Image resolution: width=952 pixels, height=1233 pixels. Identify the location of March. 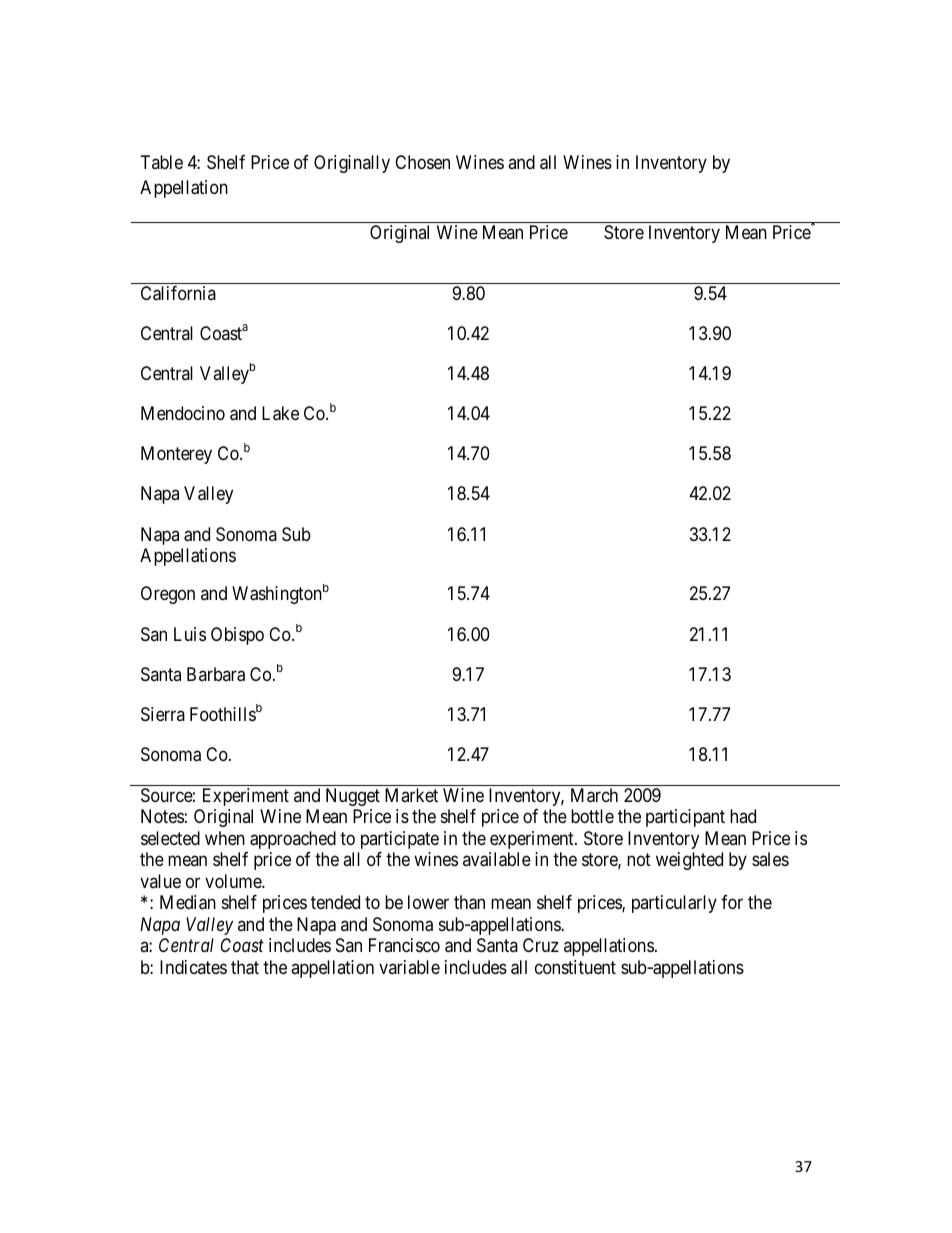
(594, 795).
